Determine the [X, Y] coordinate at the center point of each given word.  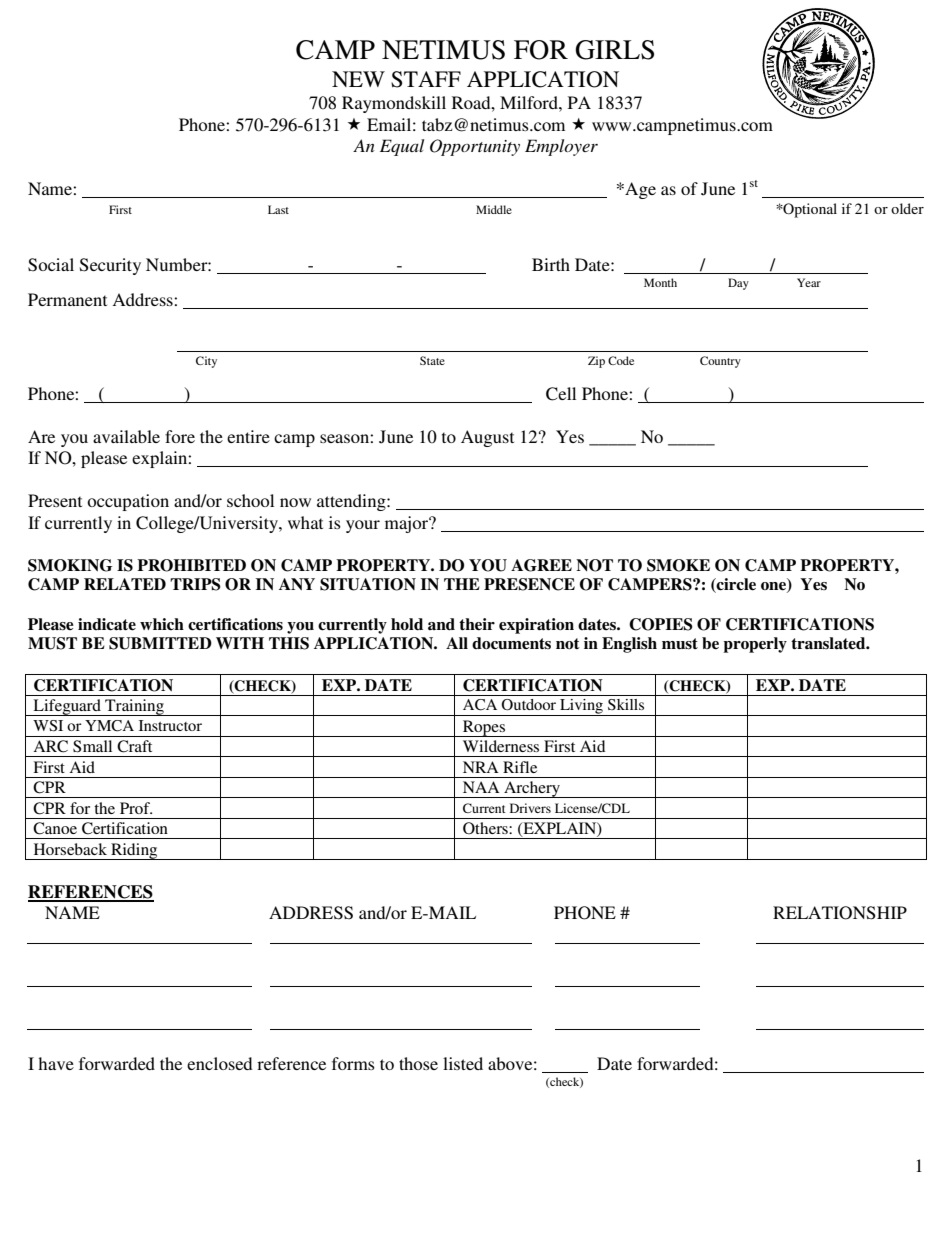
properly [755, 645]
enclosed [219, 1063]
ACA [480, 705]
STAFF [426, 79]
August [487, 438]
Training [134, 707]
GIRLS [614, 50]
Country [720, 362]
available [126, 436]
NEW [358, 79]
